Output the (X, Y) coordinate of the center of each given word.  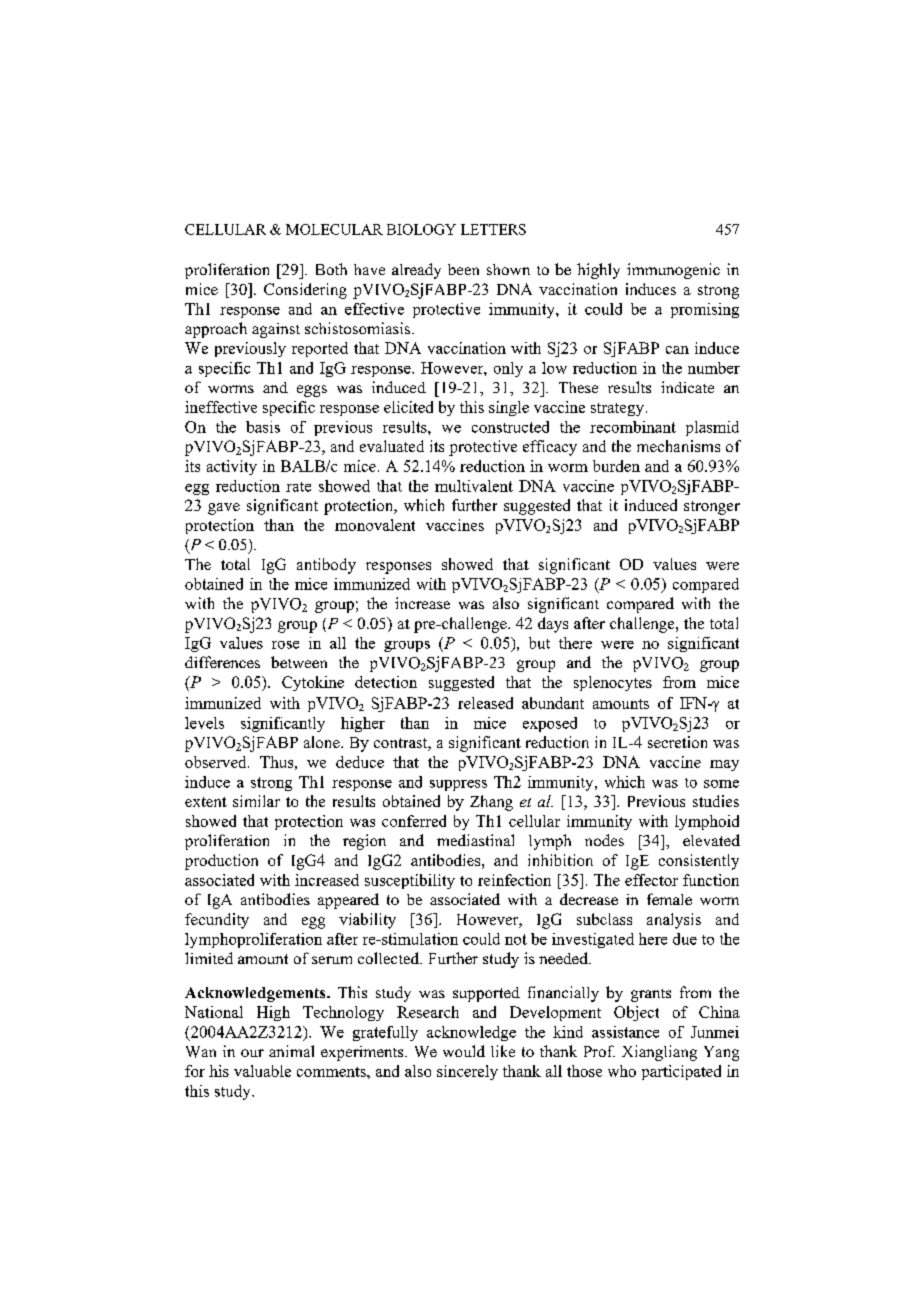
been (463, 269)
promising (705, 310)
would (464, 1051)
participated (681, 1072)
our (252, 1053)
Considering (305, 291)
